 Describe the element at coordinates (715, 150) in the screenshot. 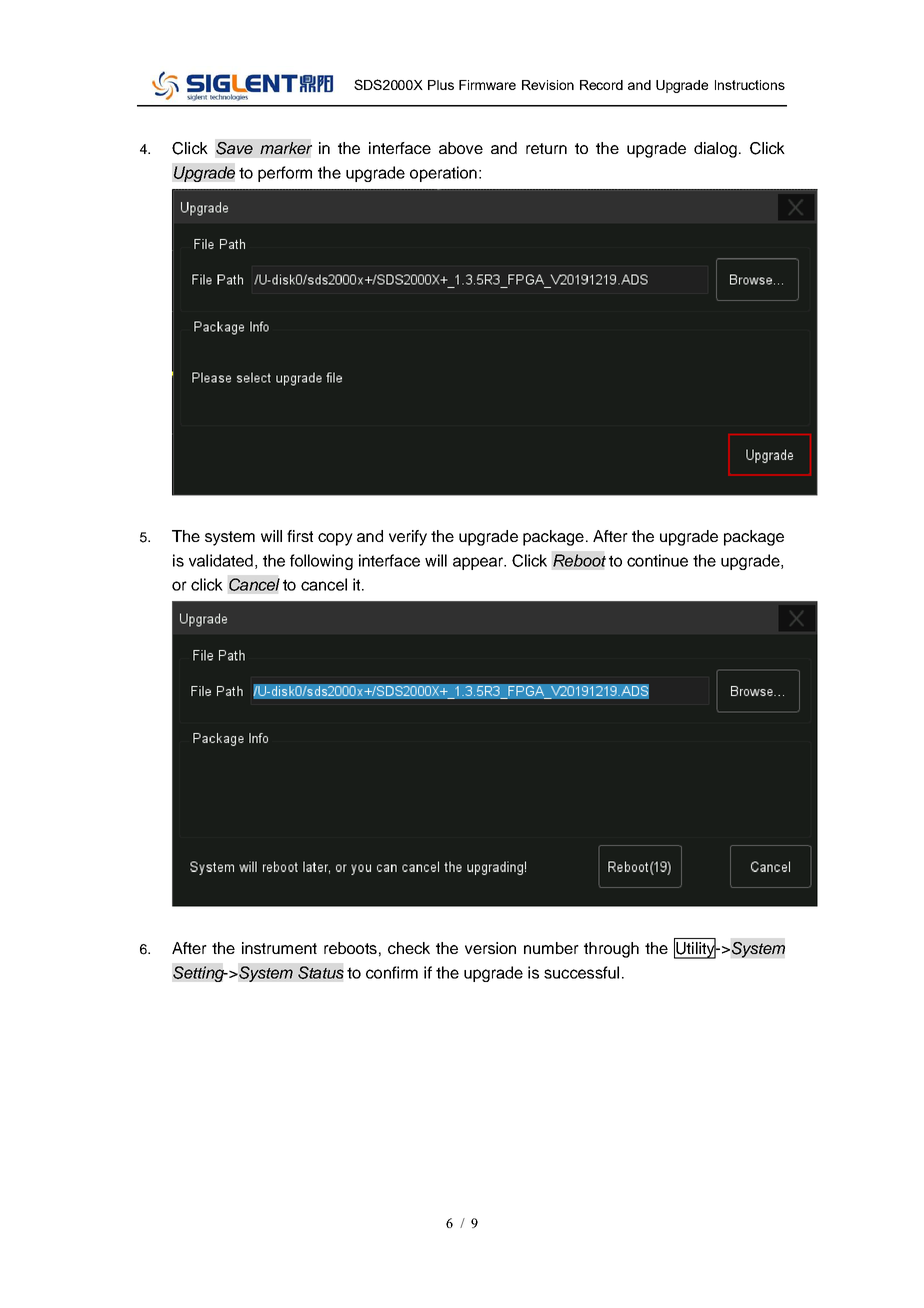

I see `dialog` at that location.
